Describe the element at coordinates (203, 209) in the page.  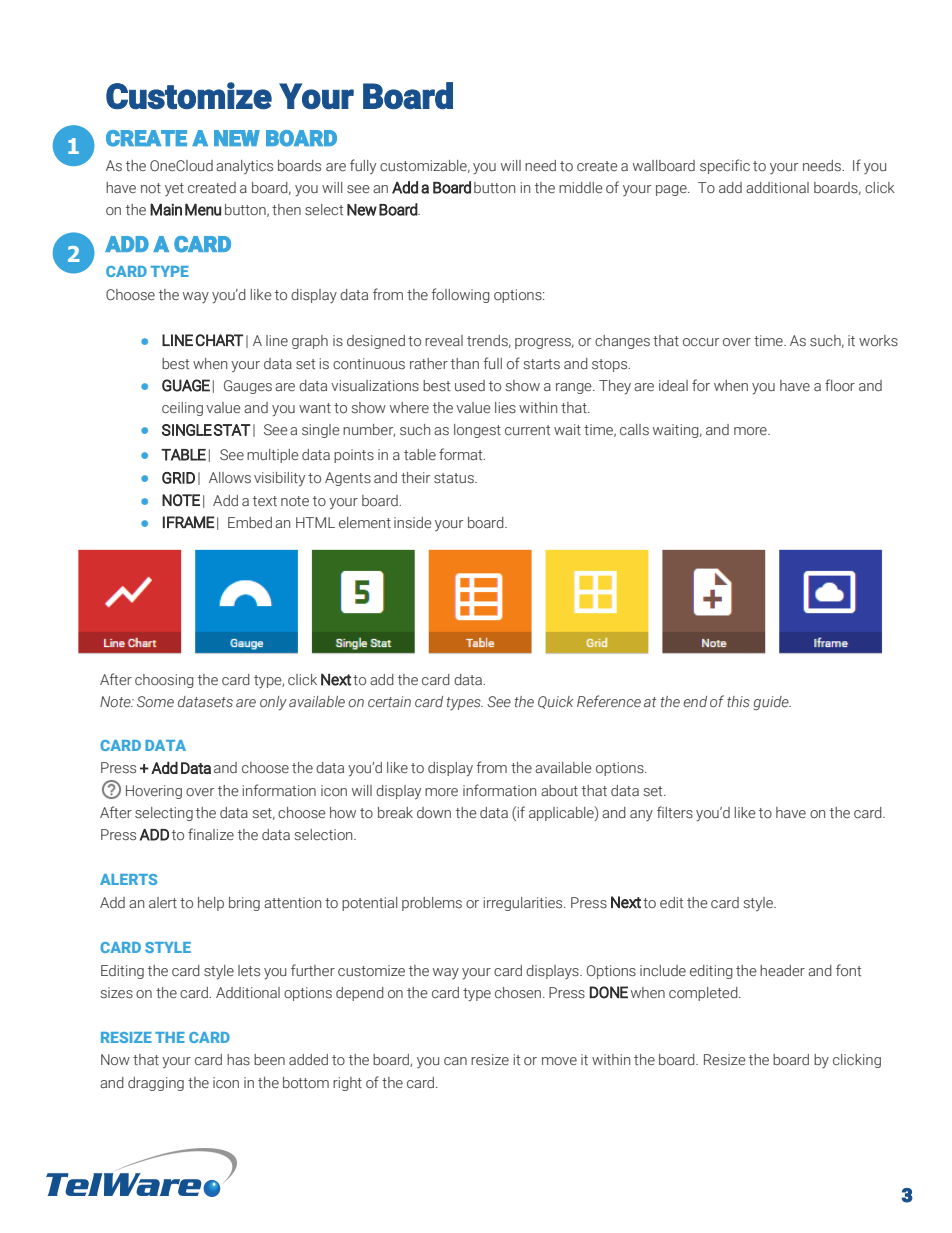
I see `Menu` at that location.
